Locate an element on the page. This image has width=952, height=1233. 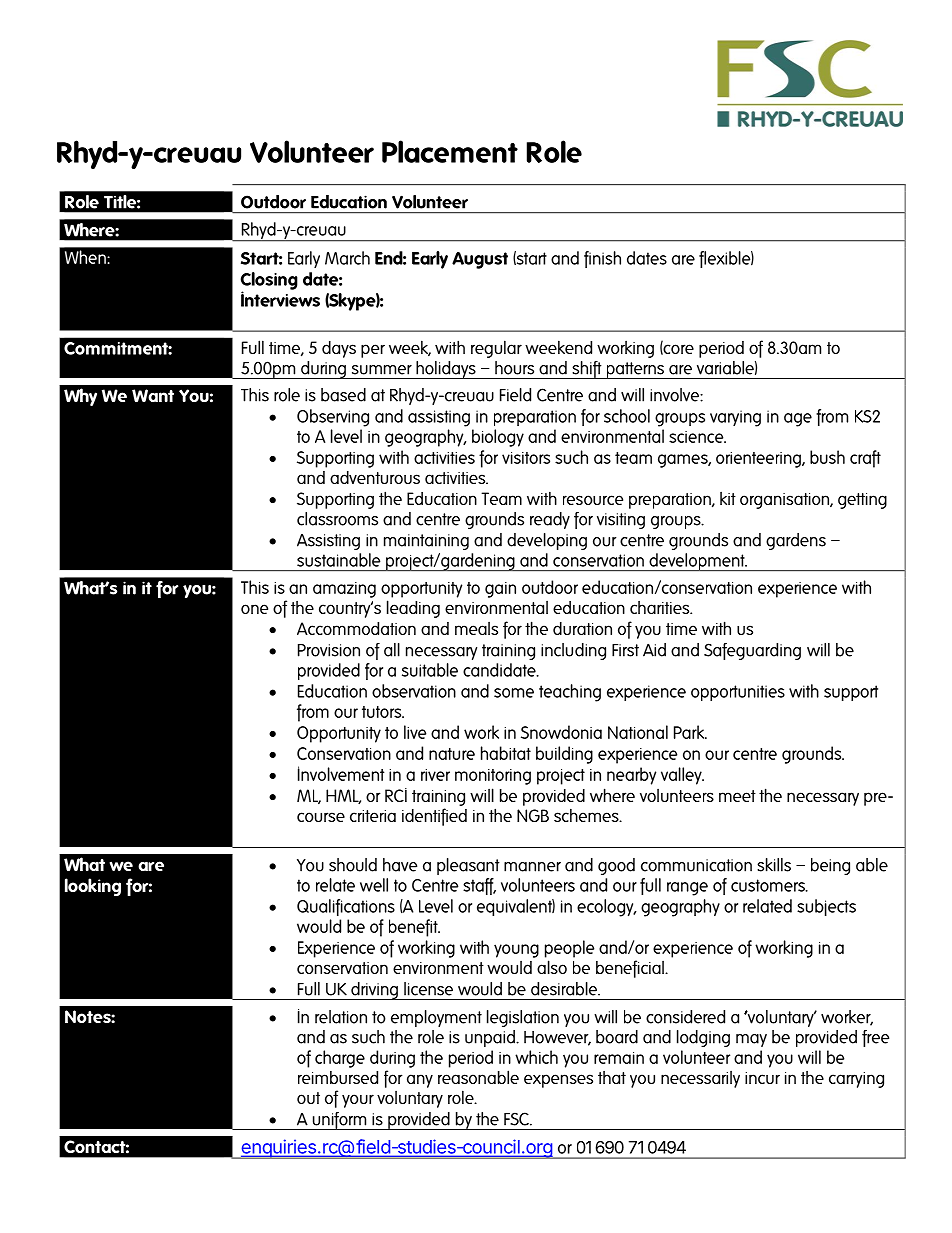
monitoring is located at coordinates (493, 777).
